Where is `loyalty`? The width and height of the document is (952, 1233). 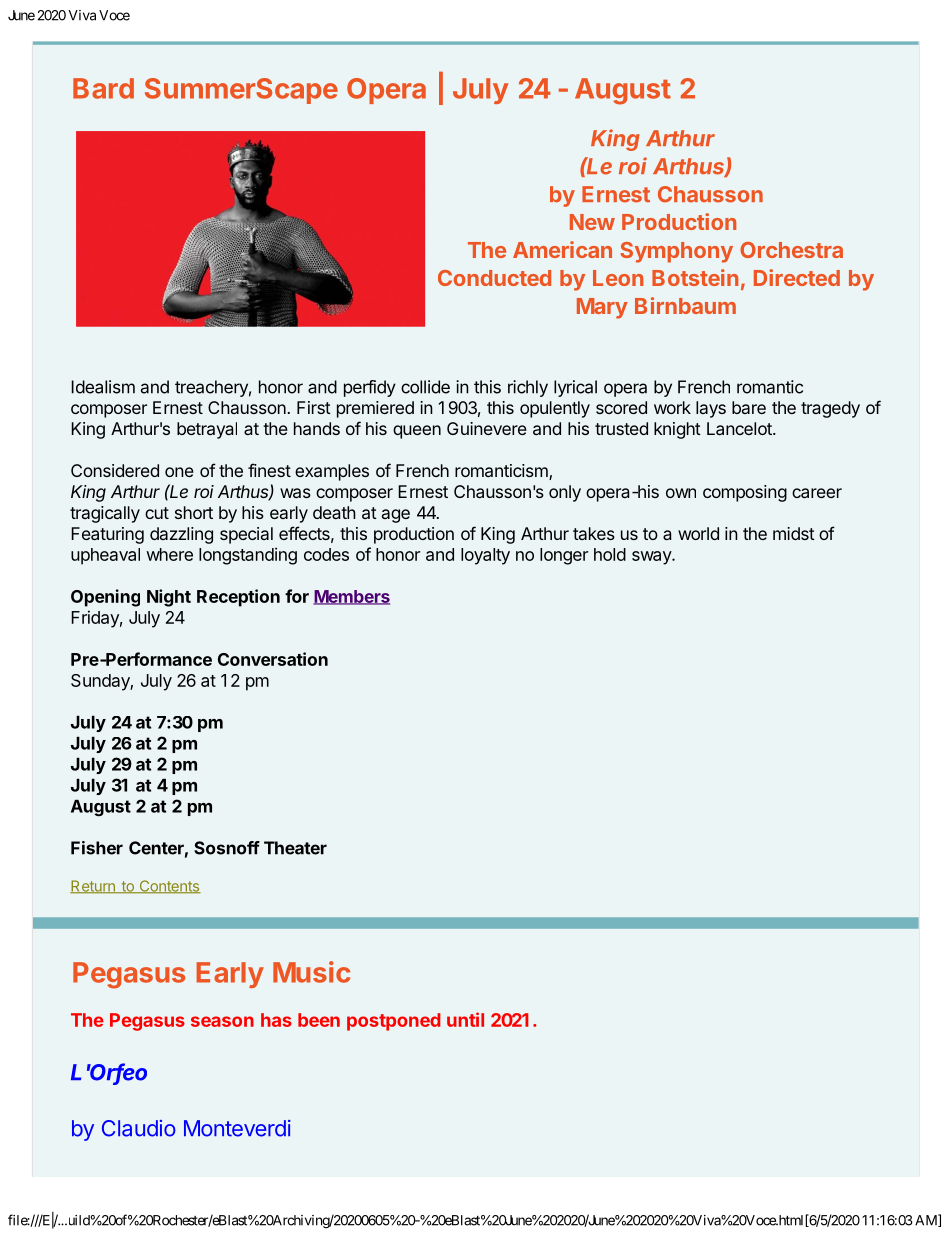 loyalty is located at coordinates (485, 556).
